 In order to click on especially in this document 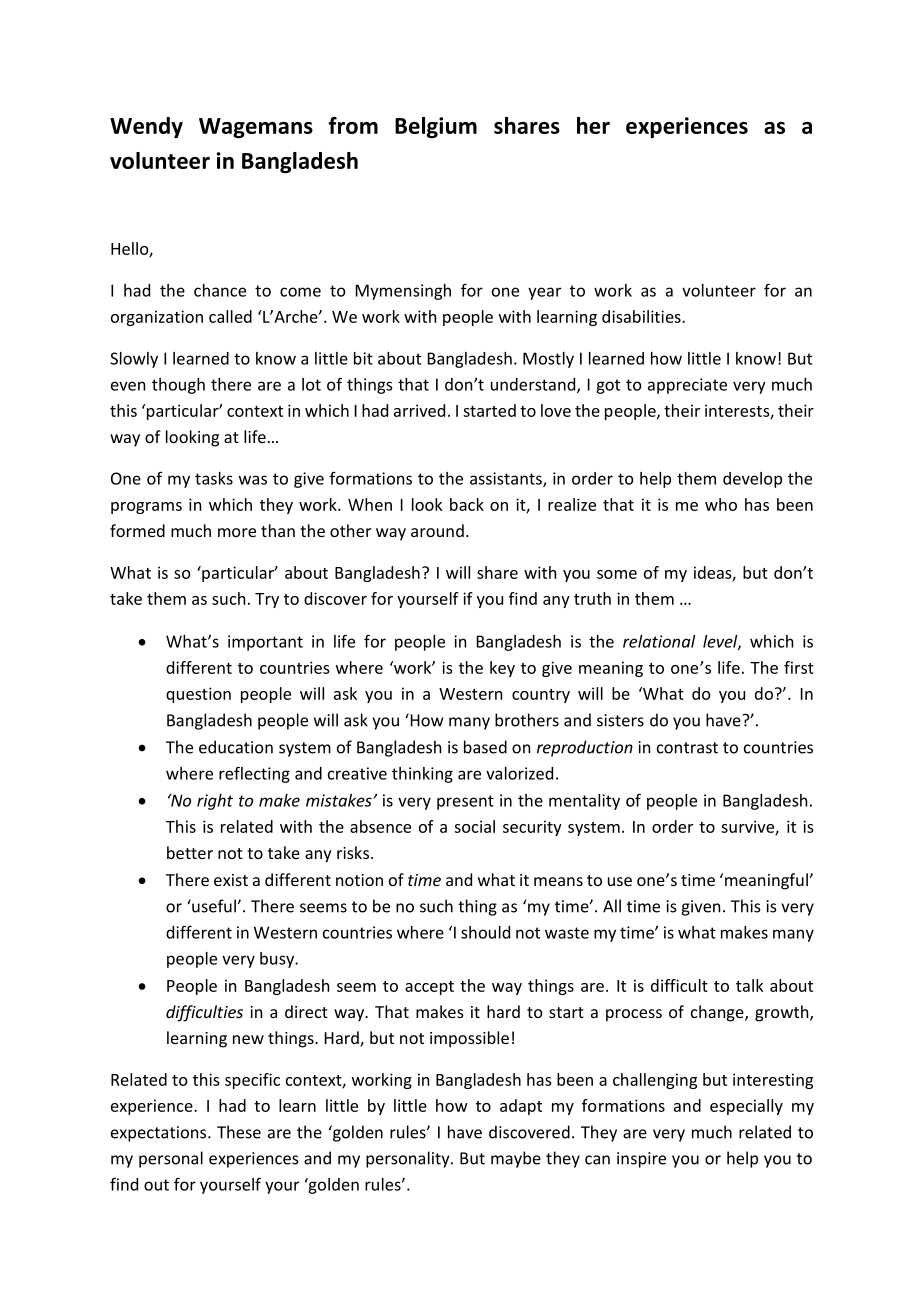, I will do `click(746, 1107)`.
